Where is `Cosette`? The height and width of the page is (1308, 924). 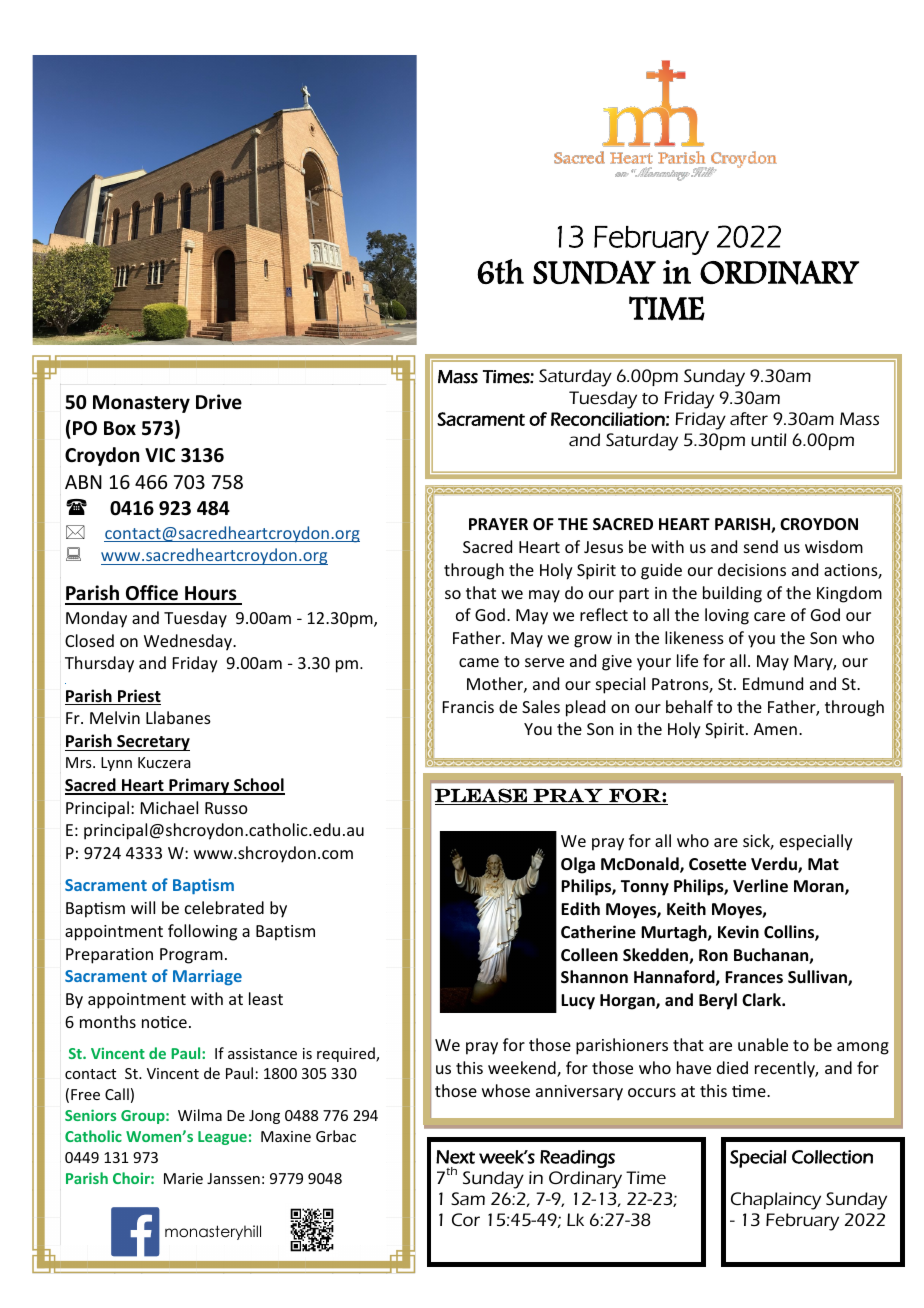 Cosette is located at coordinates (717, 864).
